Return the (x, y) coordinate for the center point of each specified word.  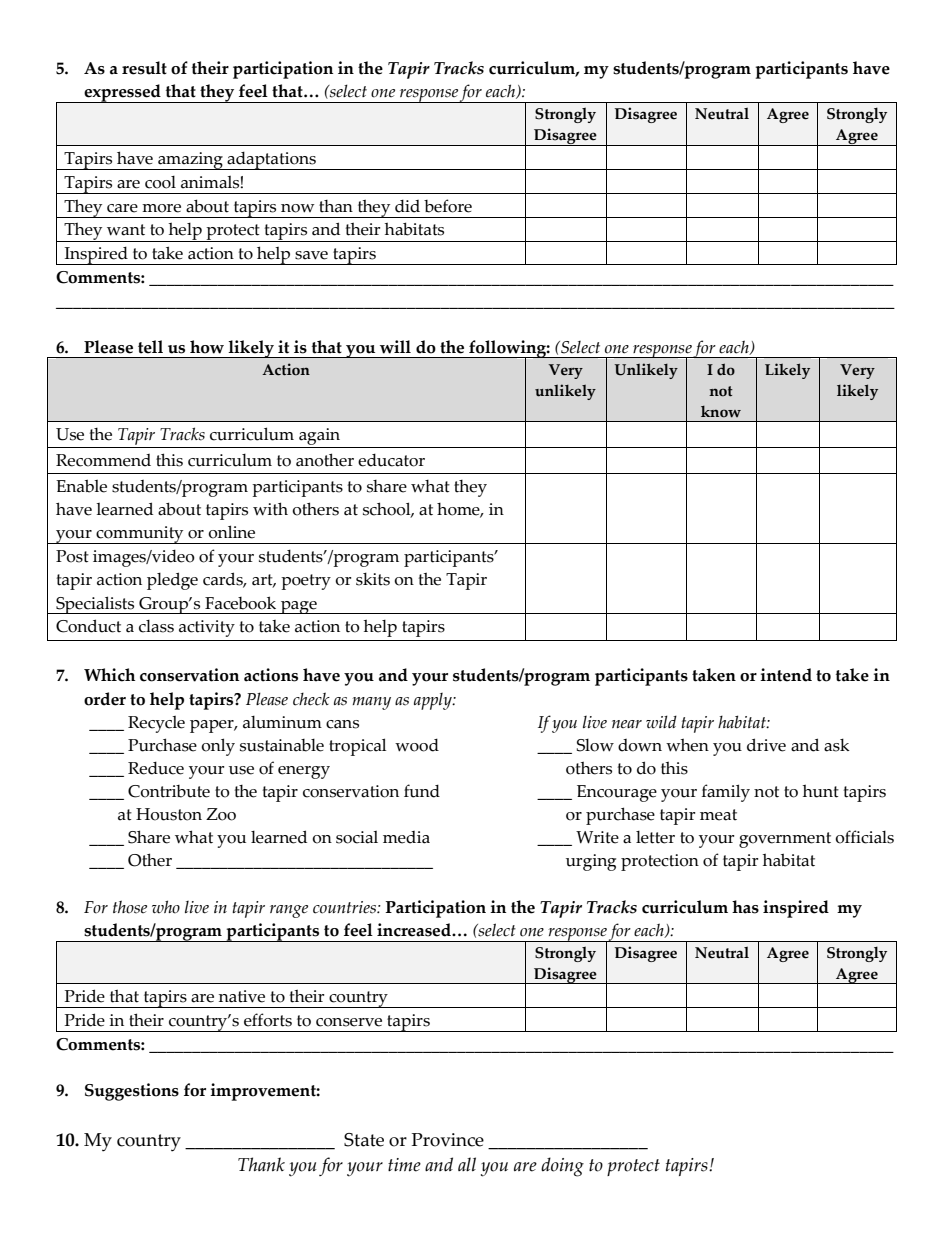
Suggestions (132, 1092)
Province (448, 1140)
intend (786, 675)
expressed (122, 93)
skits (373, 579)
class (156, 626)
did (407, 206)
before (448, 206)
